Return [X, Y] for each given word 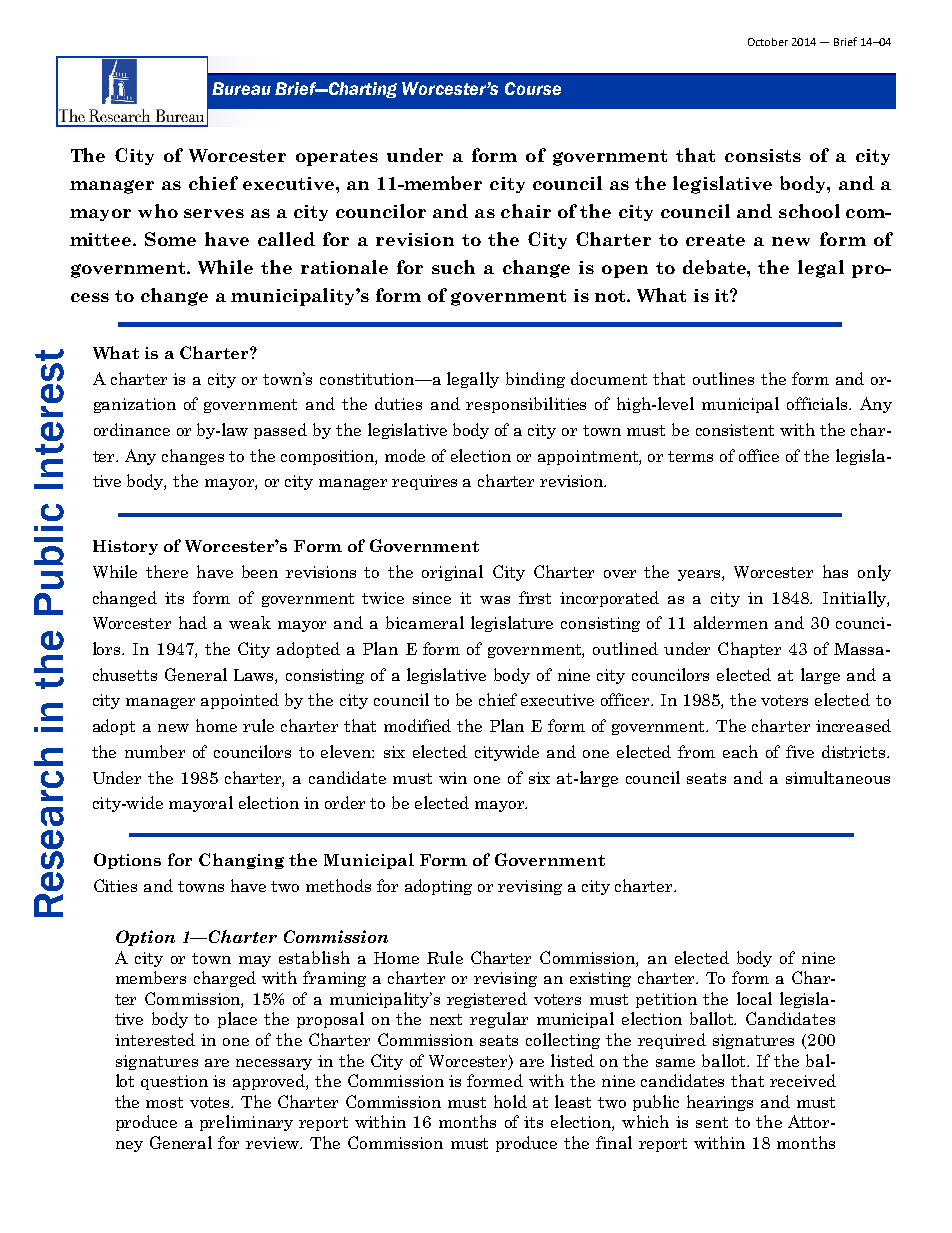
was [495, 600]
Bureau [241, 88]
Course [533, 88]
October [768, 42]
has [835, 571]
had [193, 622]
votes [211, 1102]
